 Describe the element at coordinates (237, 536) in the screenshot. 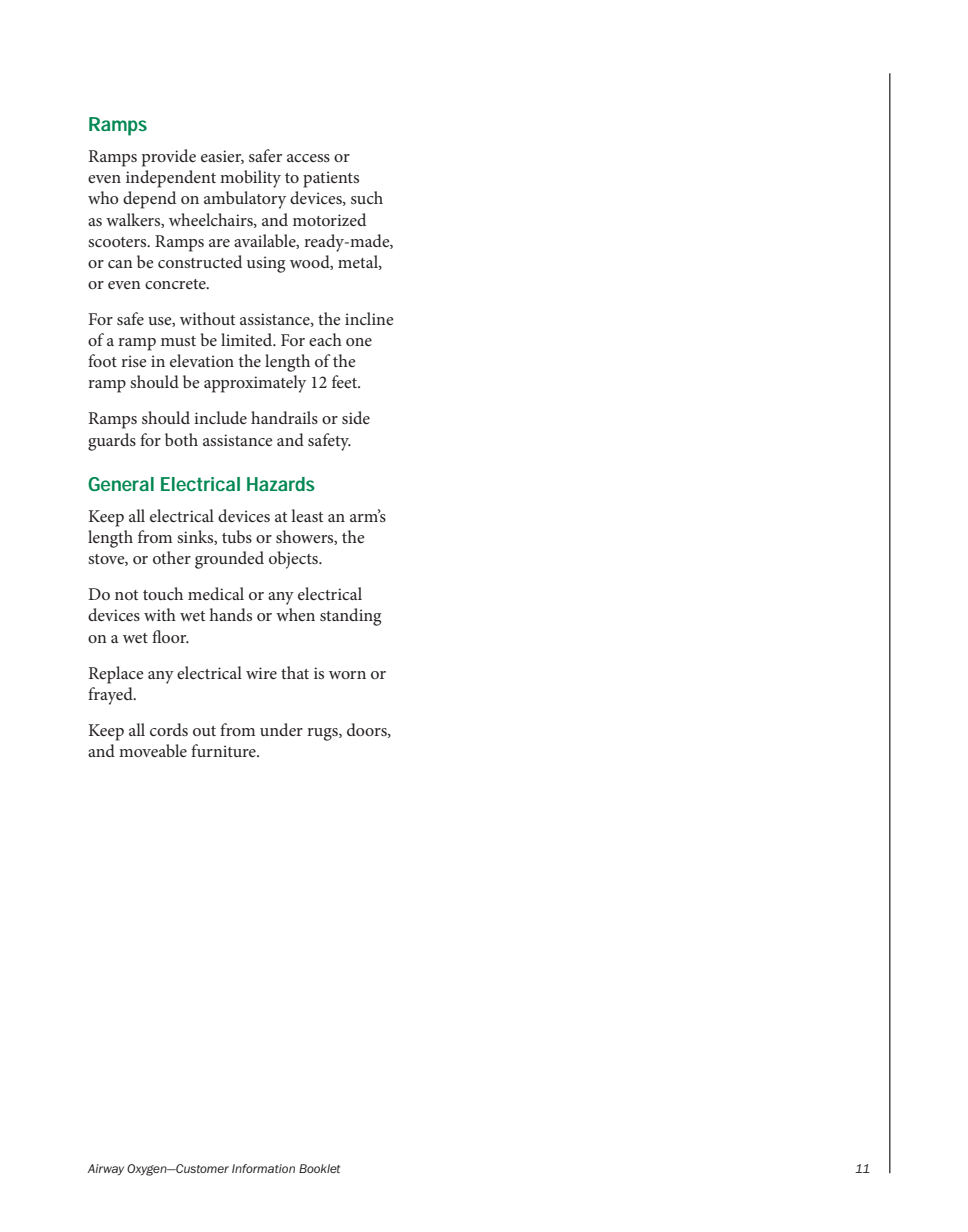

I see `tubs` at that location.
